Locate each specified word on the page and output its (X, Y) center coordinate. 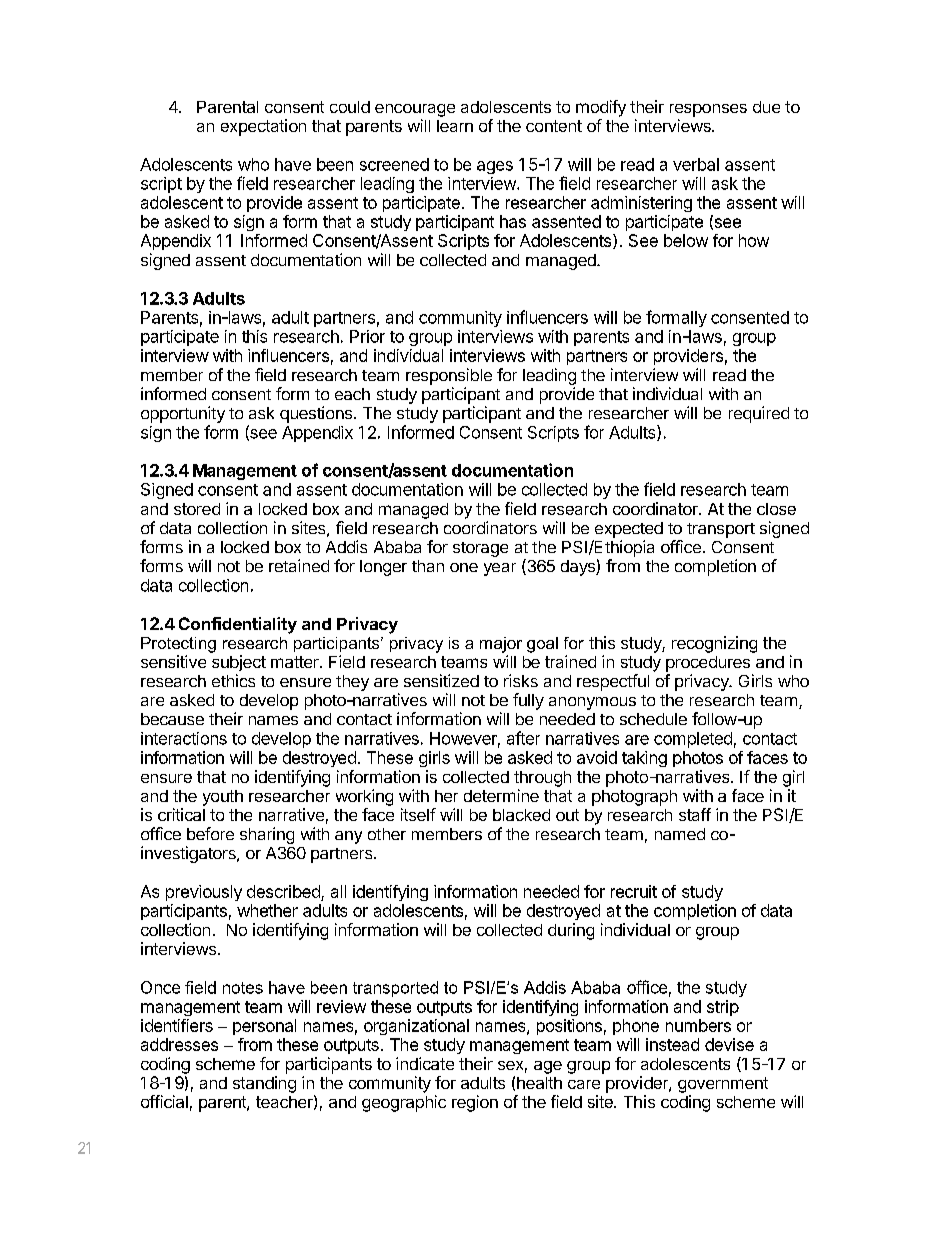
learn (455, 126)
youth (223, 798)
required (759, 414)
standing (264, 1084)
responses (708, 110)
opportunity (183, 414)
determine (501, 795)
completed (693, 740)
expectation (263, 127)
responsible (449, 376)
